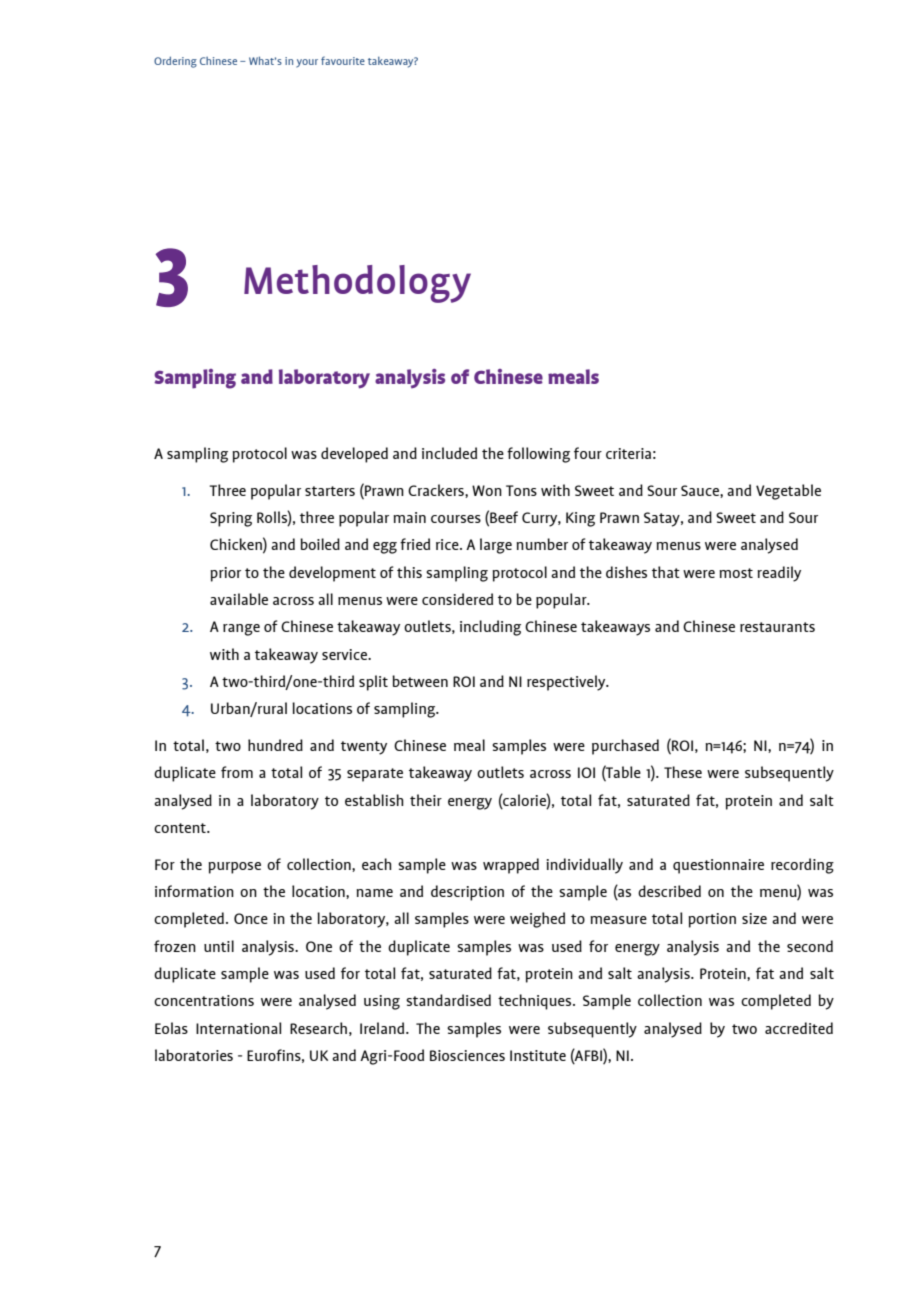 Image resolution: width=924 pixels, height=1308 pixels. Describe the element at coordinates (307, 63) in the screenshot. I see `your` at that location.
